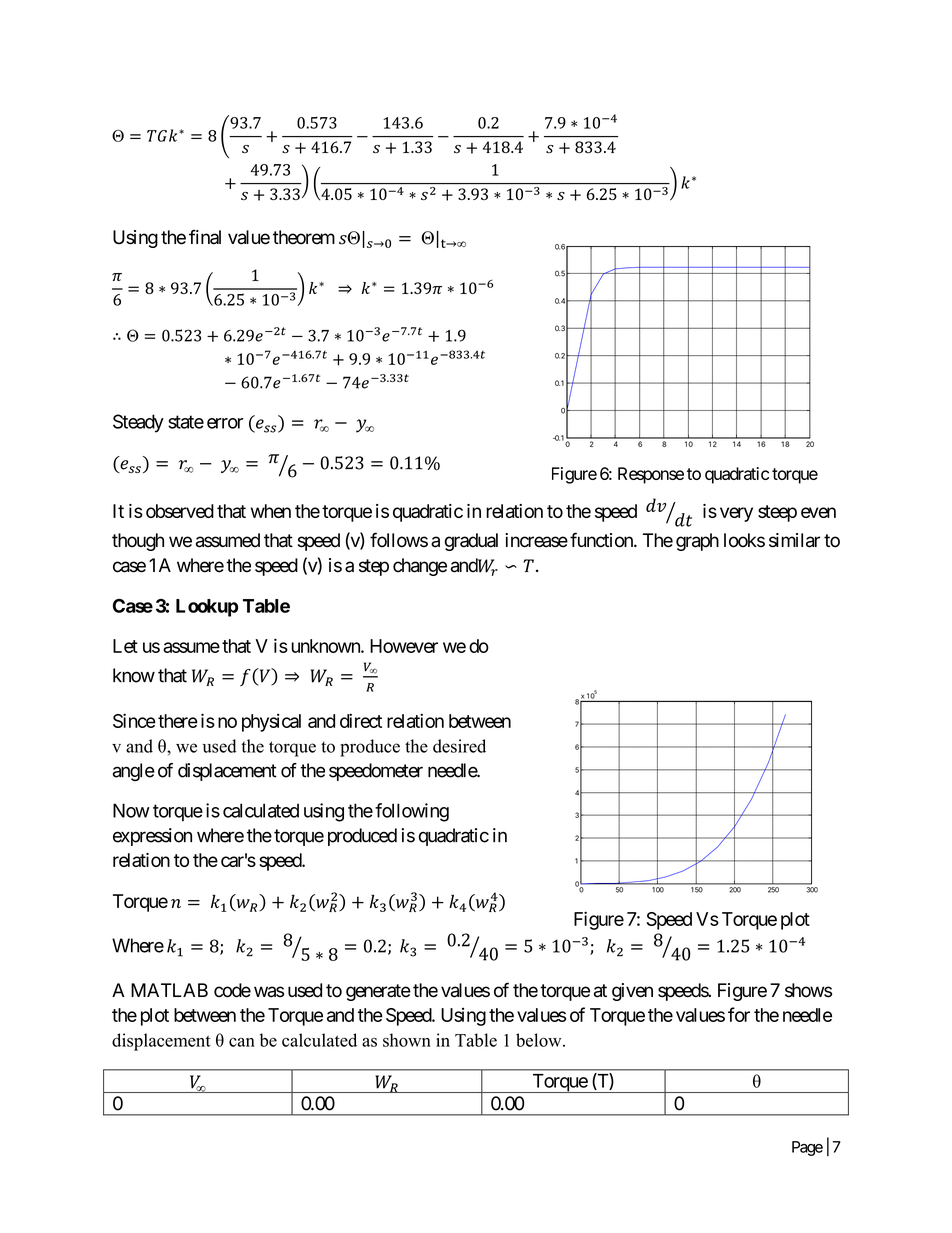 This document has height=1233, width=952. I want to click on following, so click(412, 812).
